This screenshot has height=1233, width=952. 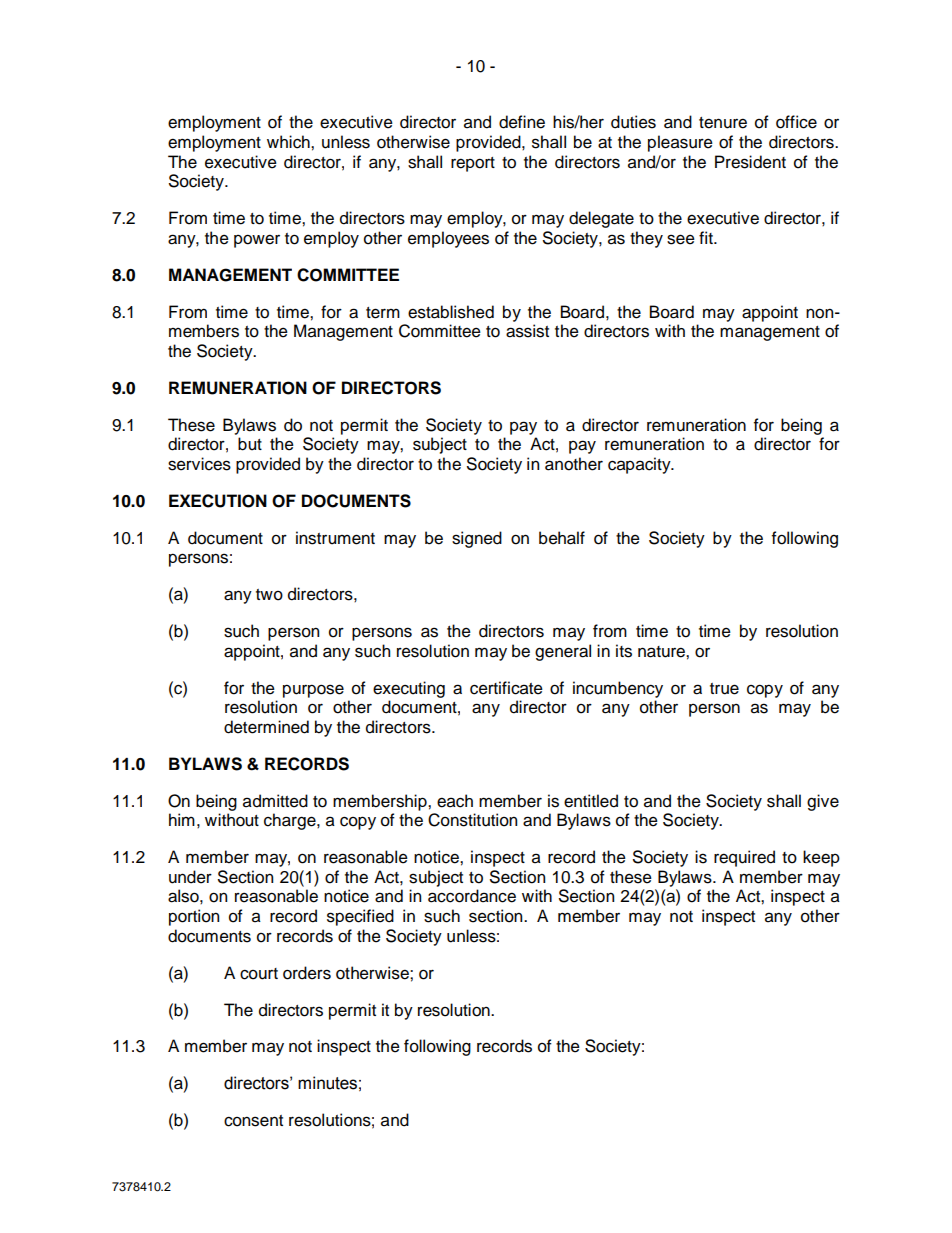 I want to click on which, so click(x=289, y=142).
